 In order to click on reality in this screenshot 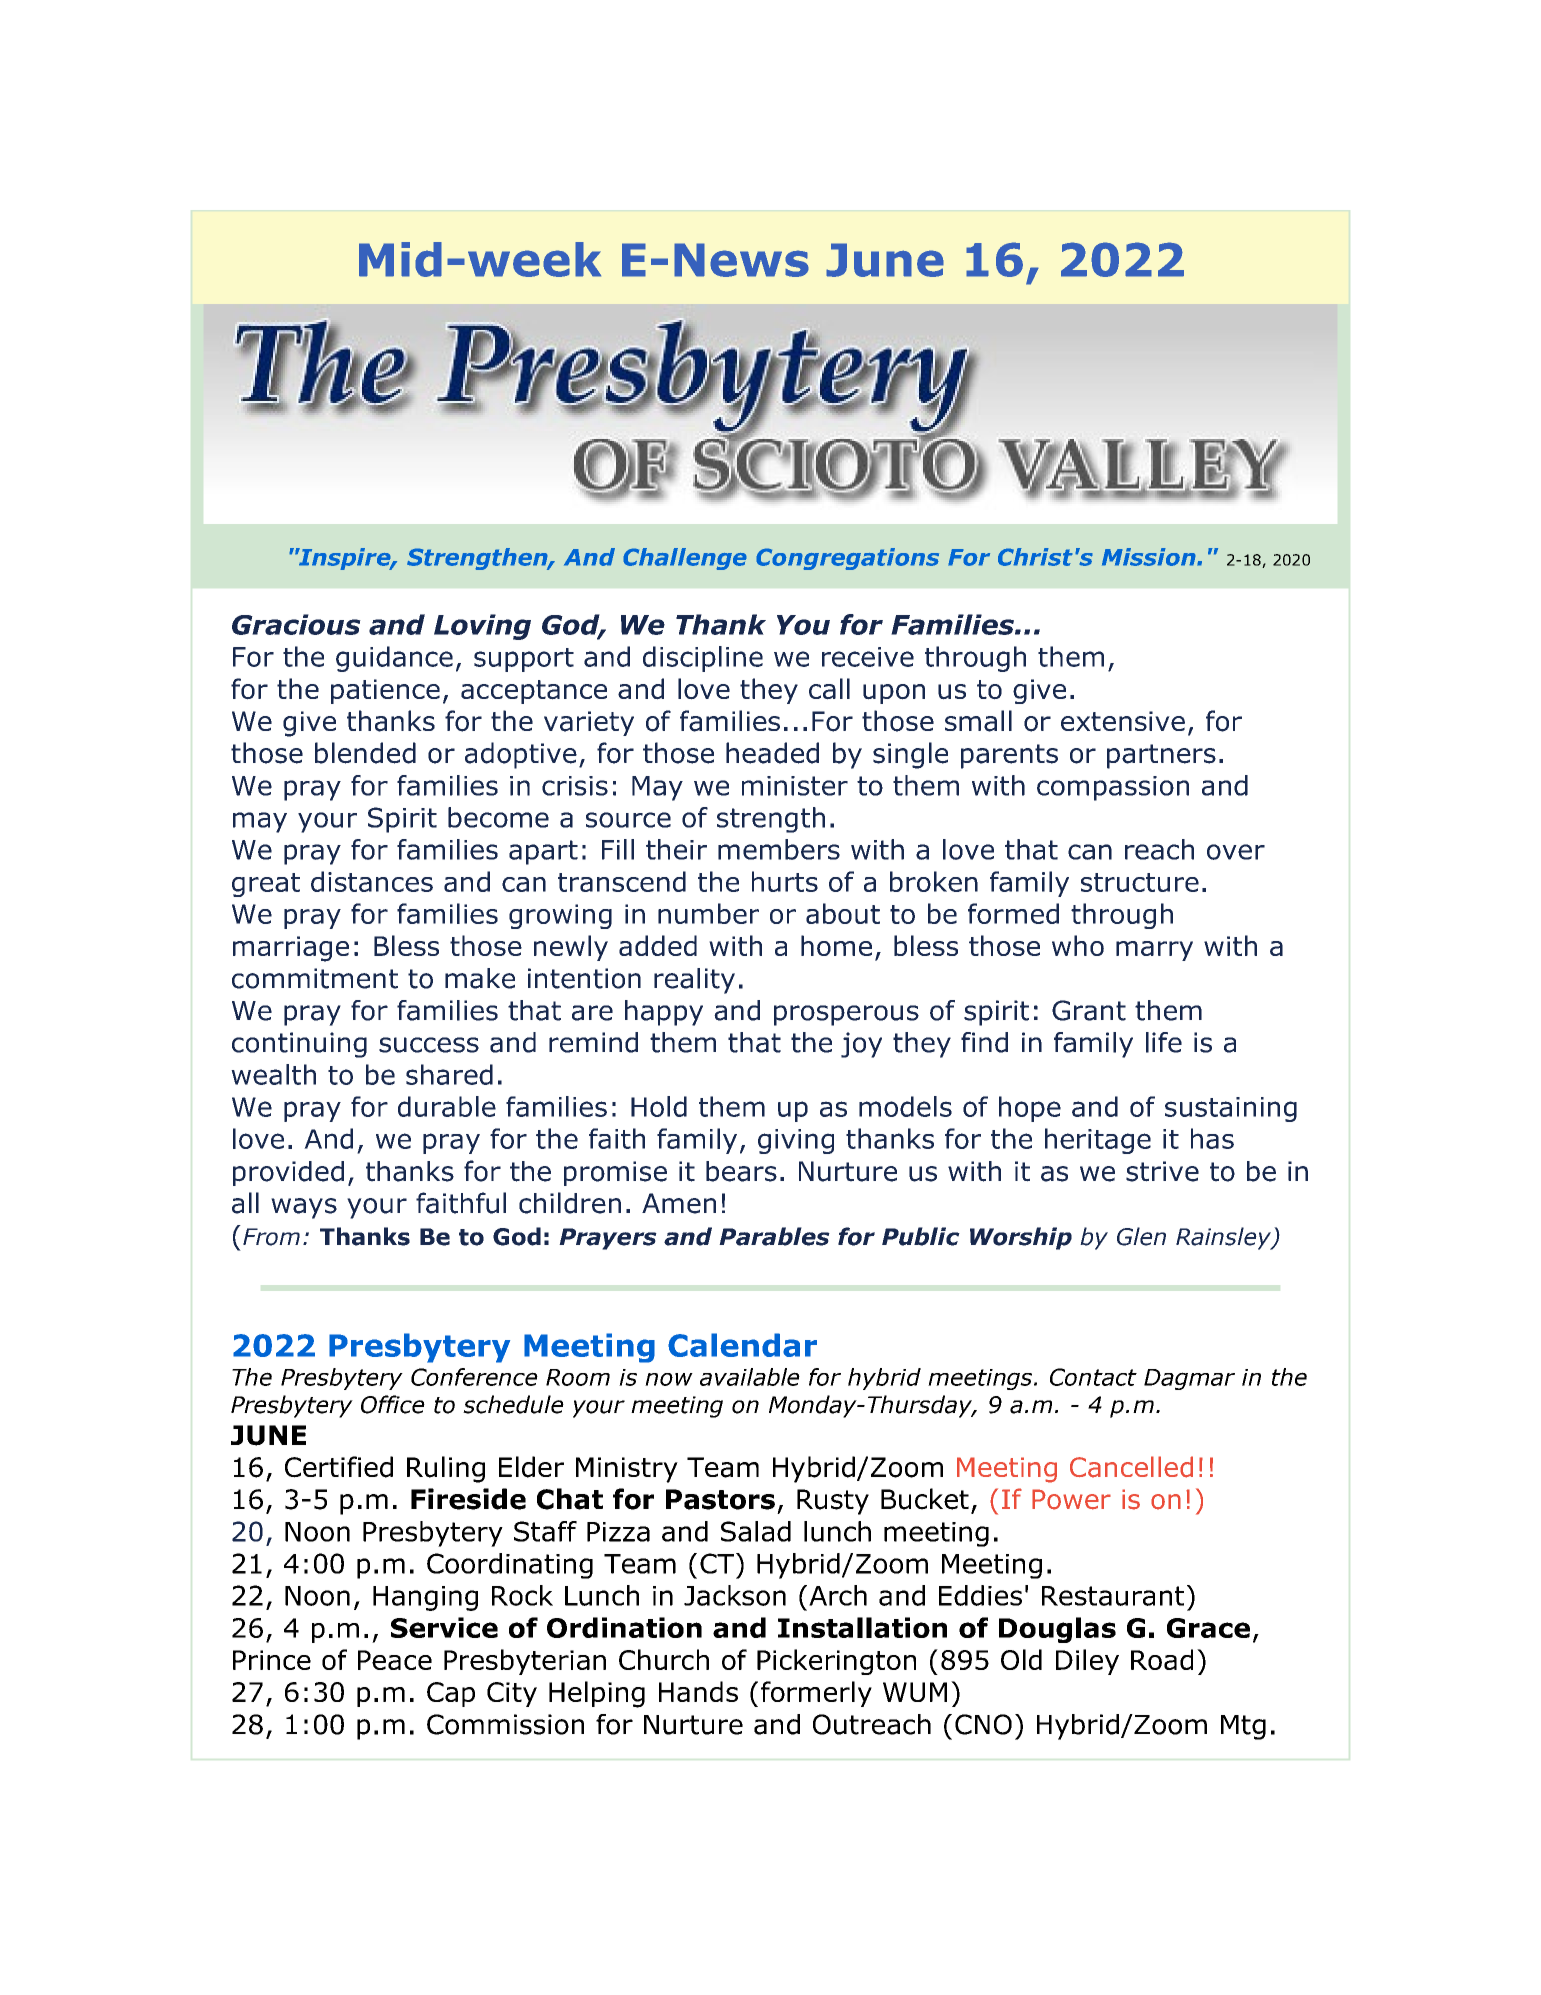, I will do `click(694, 981)`.
